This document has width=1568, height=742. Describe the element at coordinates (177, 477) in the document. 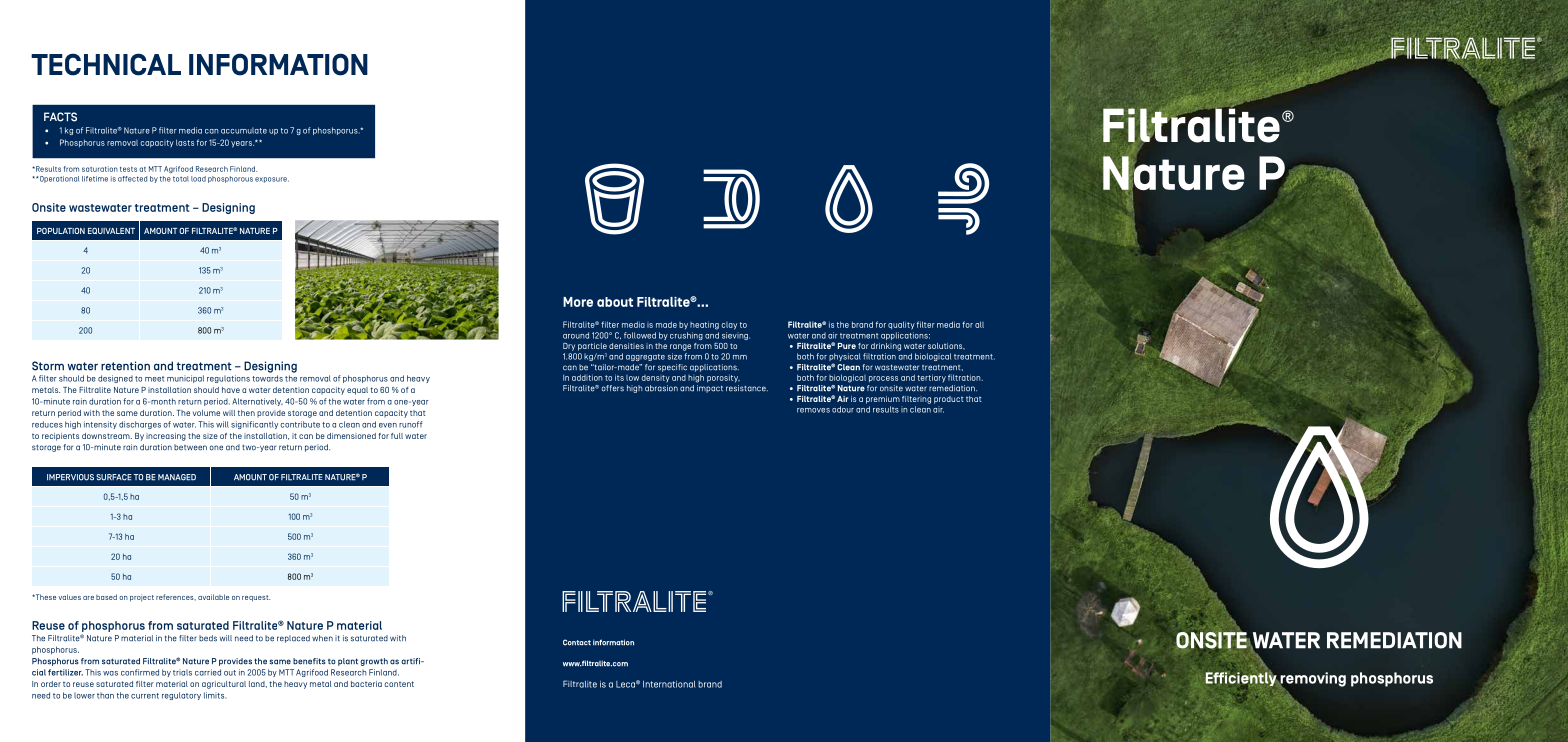

I see `MANAGED` at that location.
